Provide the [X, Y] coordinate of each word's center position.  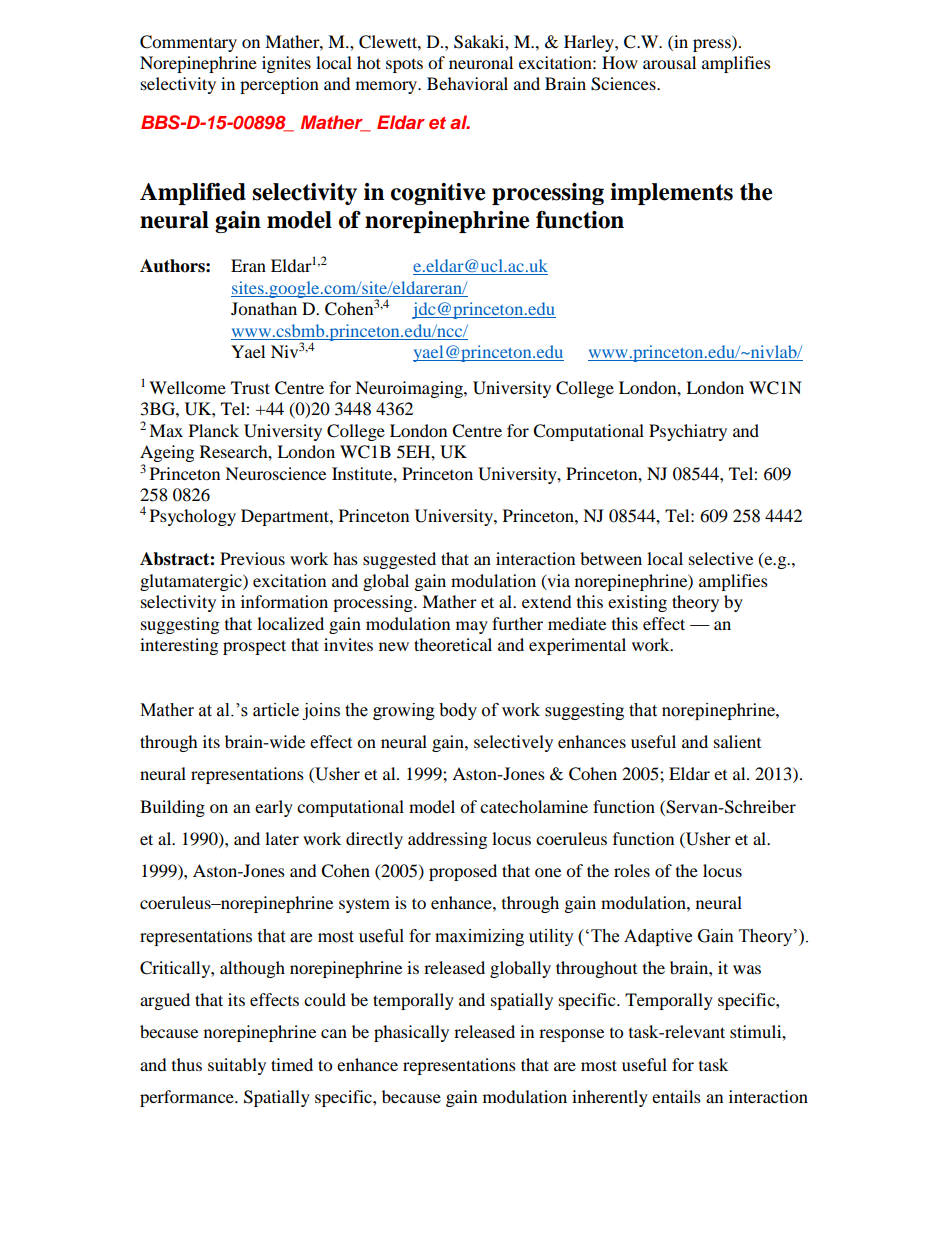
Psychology [193, 517]
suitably [237, 1066]
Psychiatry [688, 432]
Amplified [193, 194]
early [274, 808]
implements [671, 194]
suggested [399, 560]
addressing [447, 840]
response [571, 1035]
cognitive [438, 194]
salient [737, 741]
